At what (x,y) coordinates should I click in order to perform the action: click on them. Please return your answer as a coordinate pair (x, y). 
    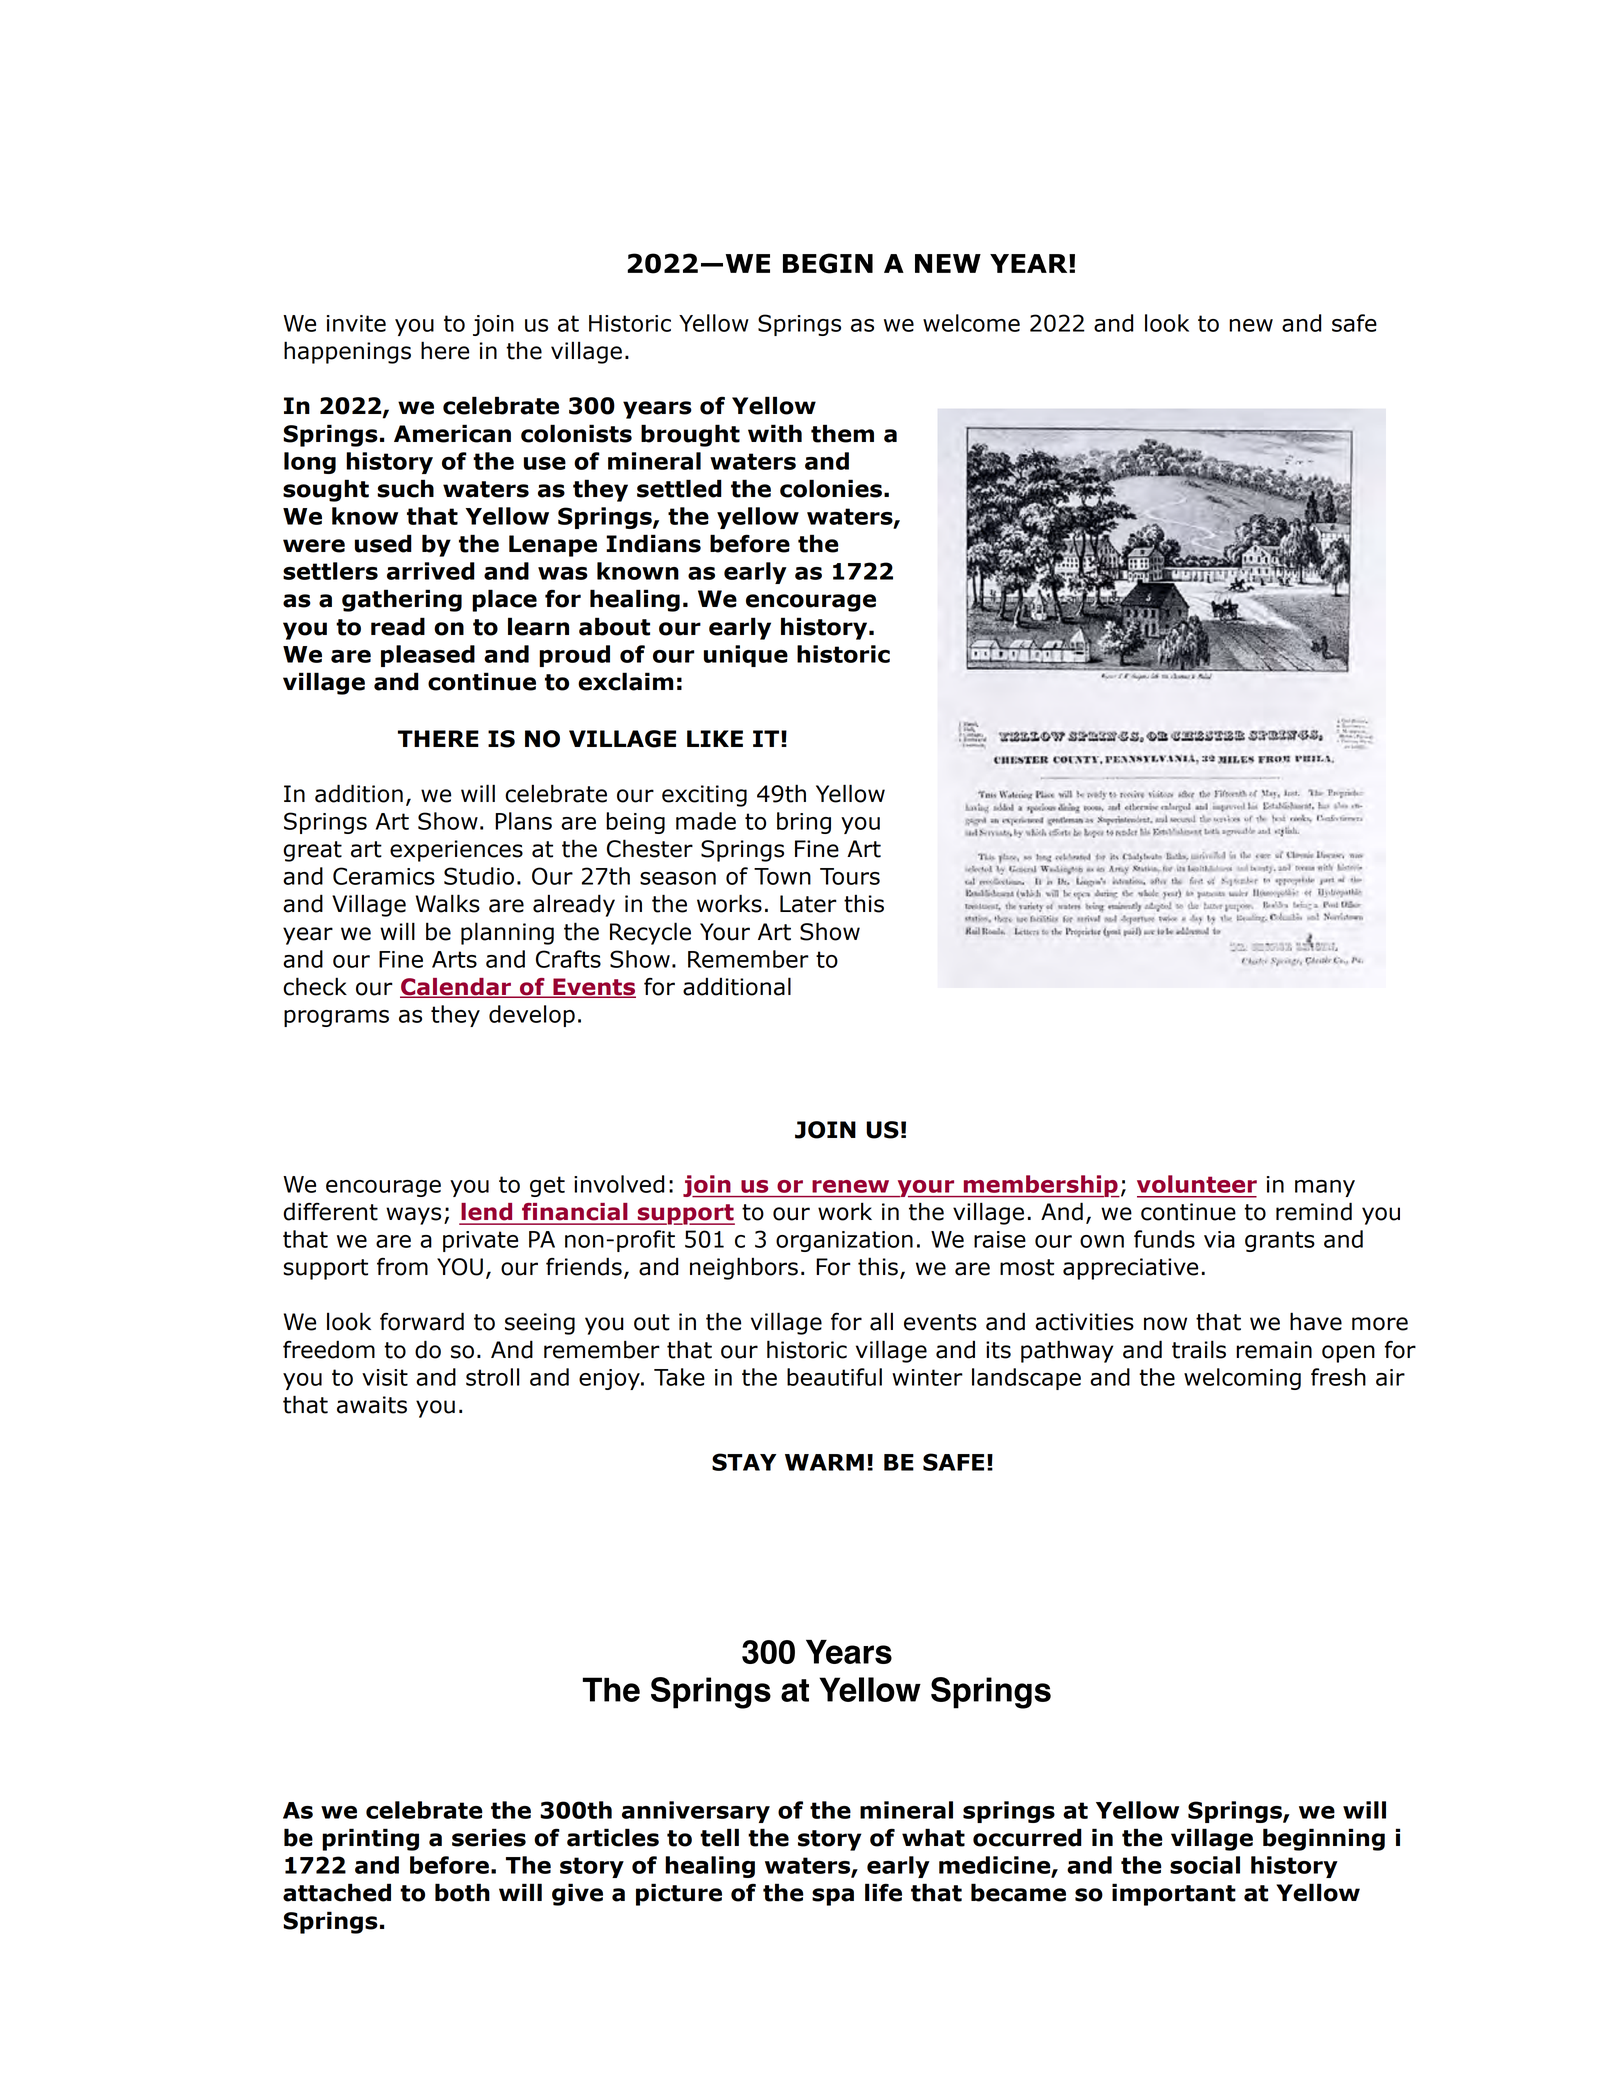
    Looking at the image, I should click on (842, 433).
